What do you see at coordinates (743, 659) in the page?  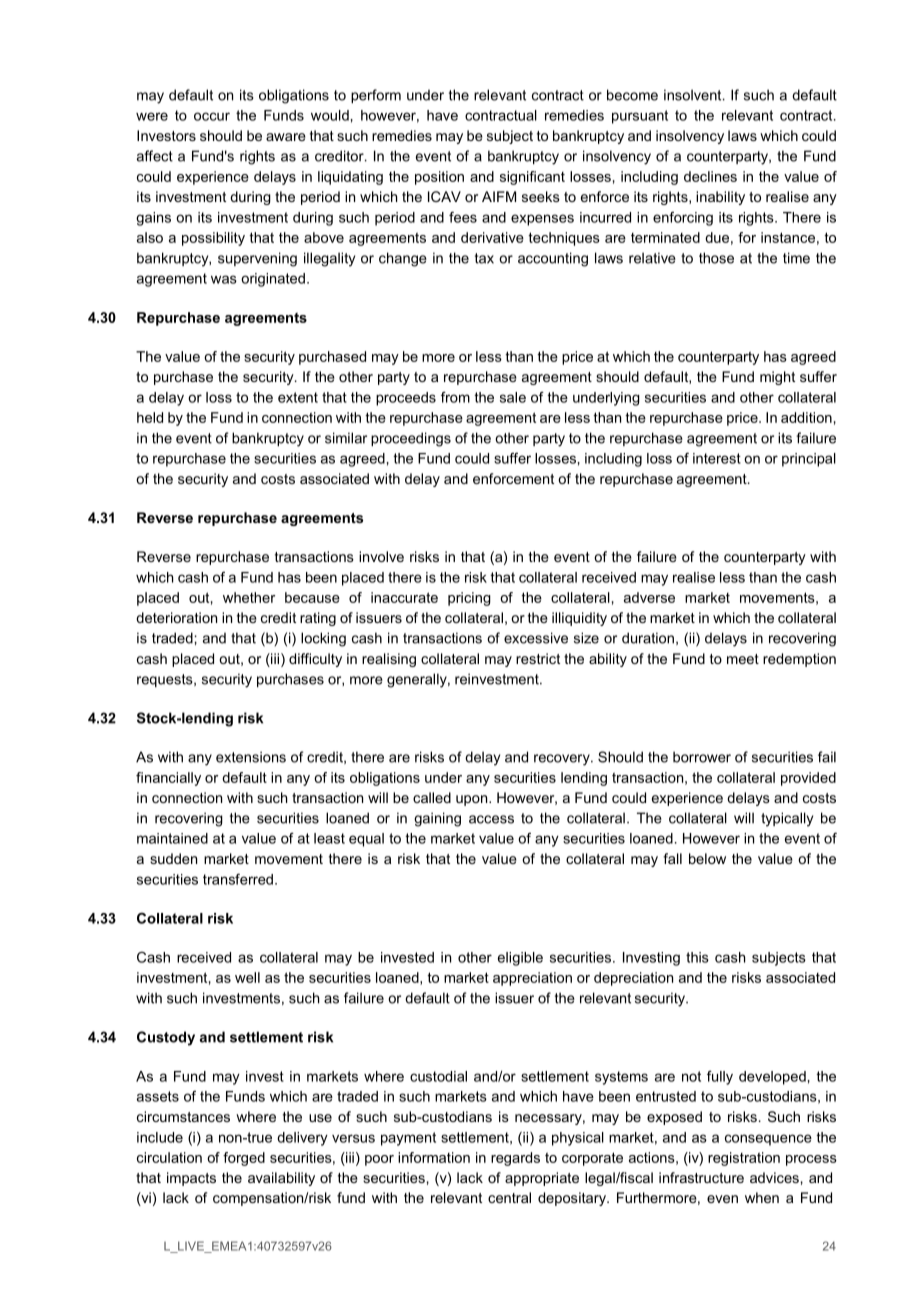 I see `meet` at bounding box center [743, 659].
